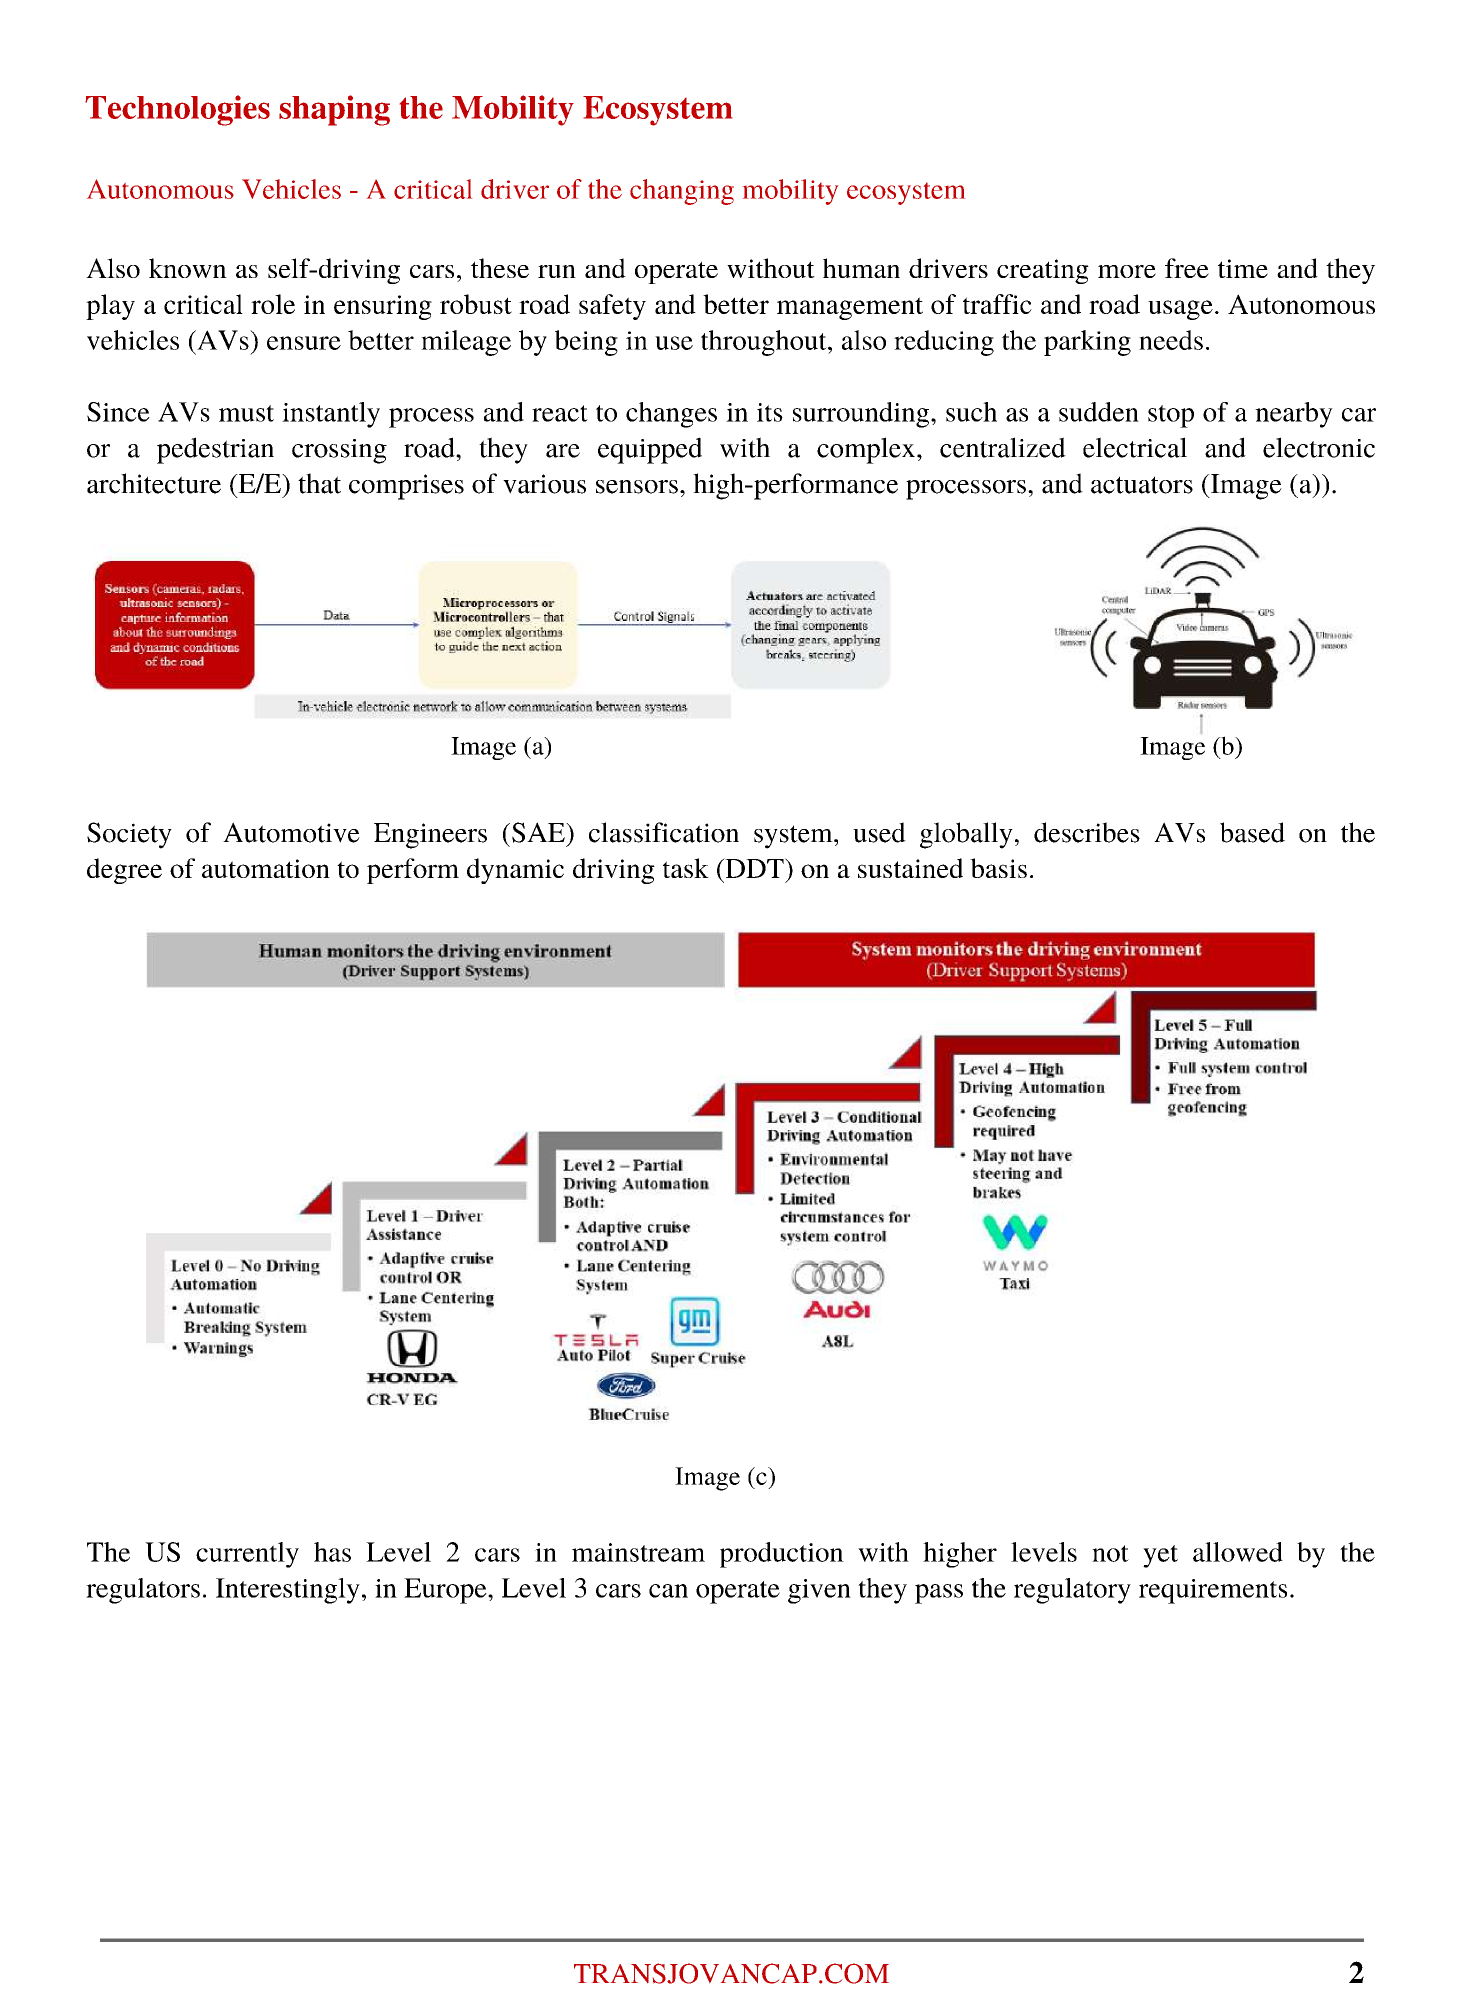  Describe the element at coordinates (782, 1555) in the screenshot. I see `production` at that location.
